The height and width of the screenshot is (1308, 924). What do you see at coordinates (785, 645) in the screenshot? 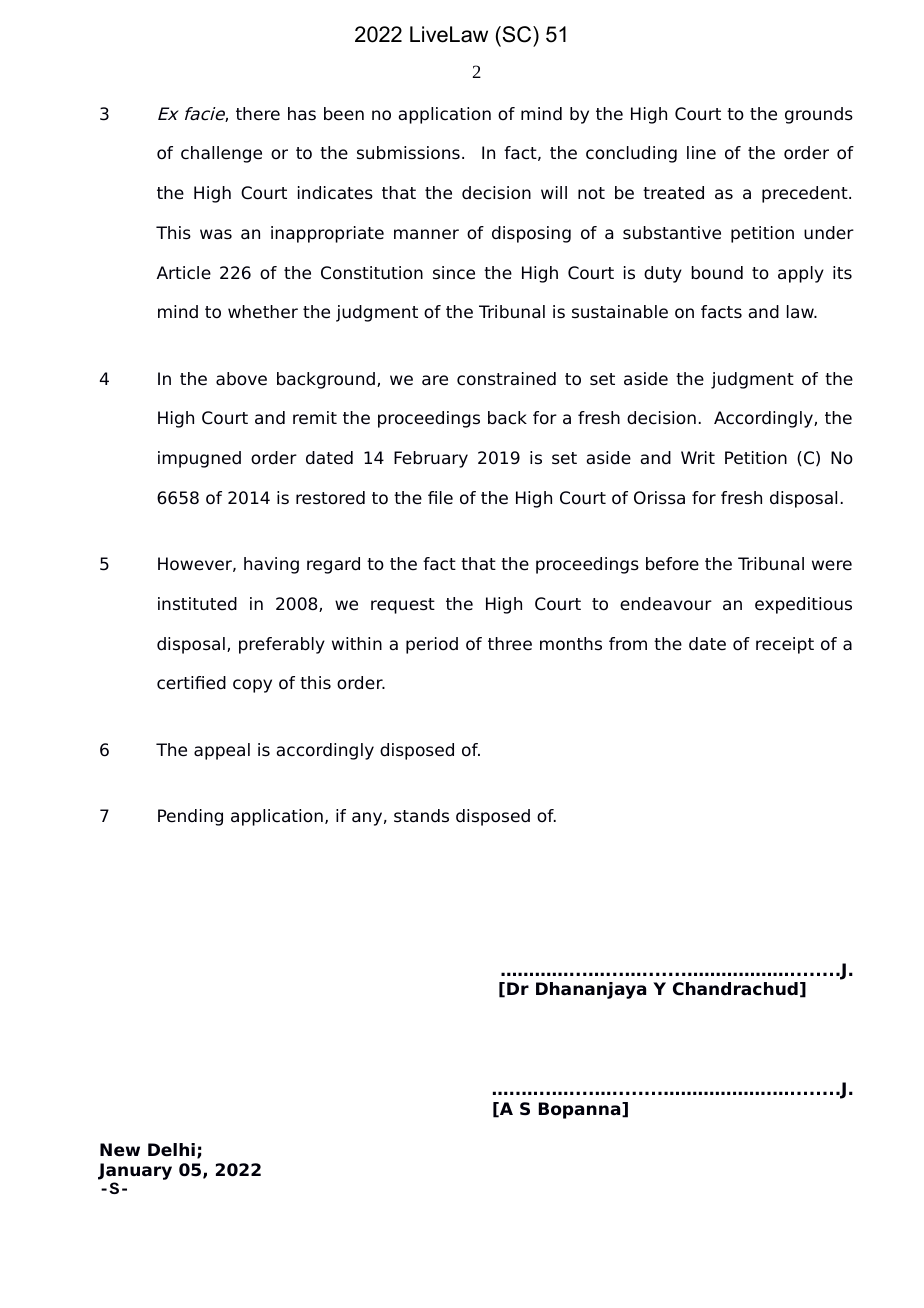
I see `receipt` at bounding box center [785, 645].
